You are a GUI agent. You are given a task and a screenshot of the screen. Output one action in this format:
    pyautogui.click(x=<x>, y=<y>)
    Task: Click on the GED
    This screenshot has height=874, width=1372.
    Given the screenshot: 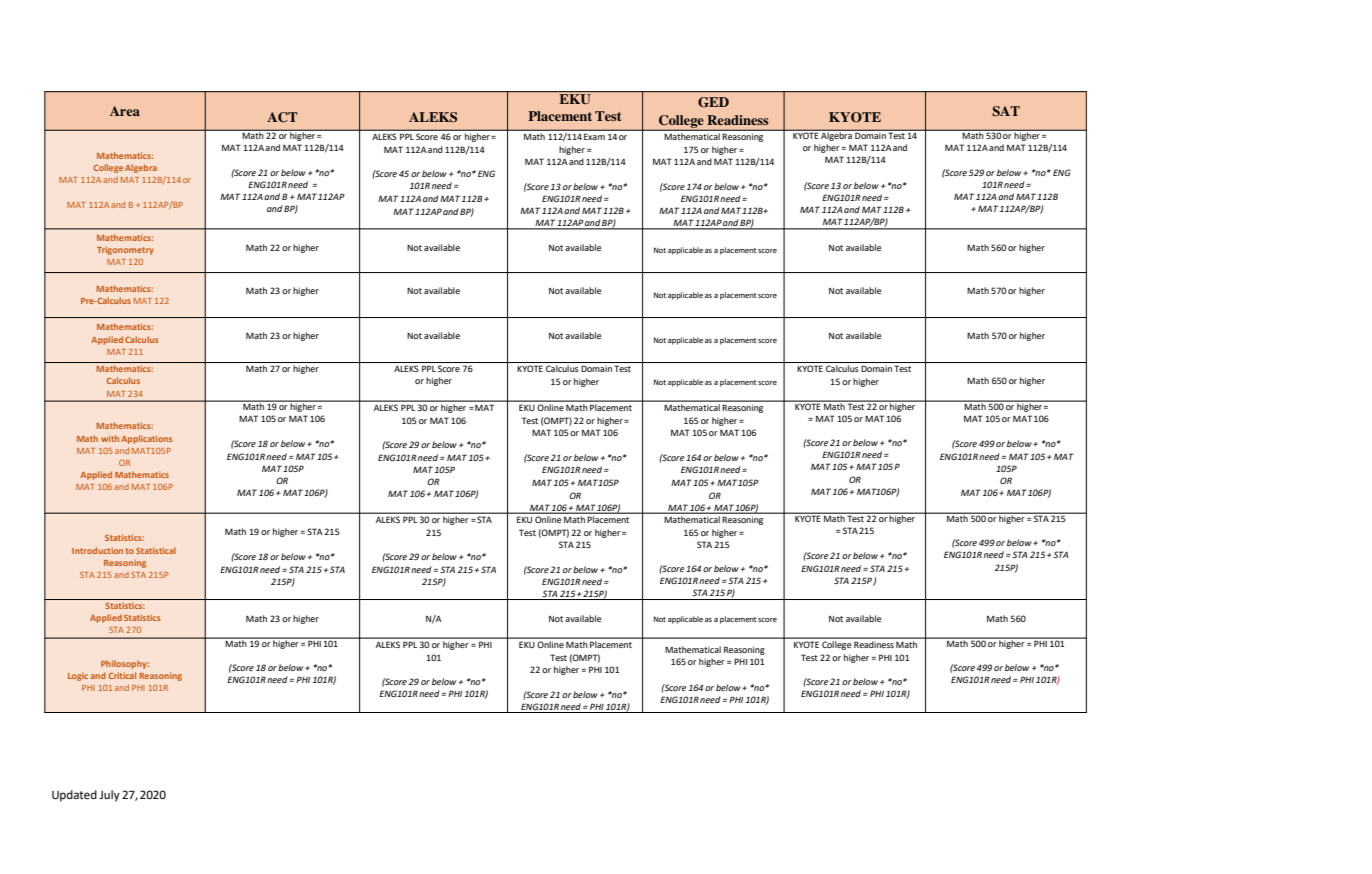 What is the action you would take?
    pyautogui.click(x=713, y=102)
